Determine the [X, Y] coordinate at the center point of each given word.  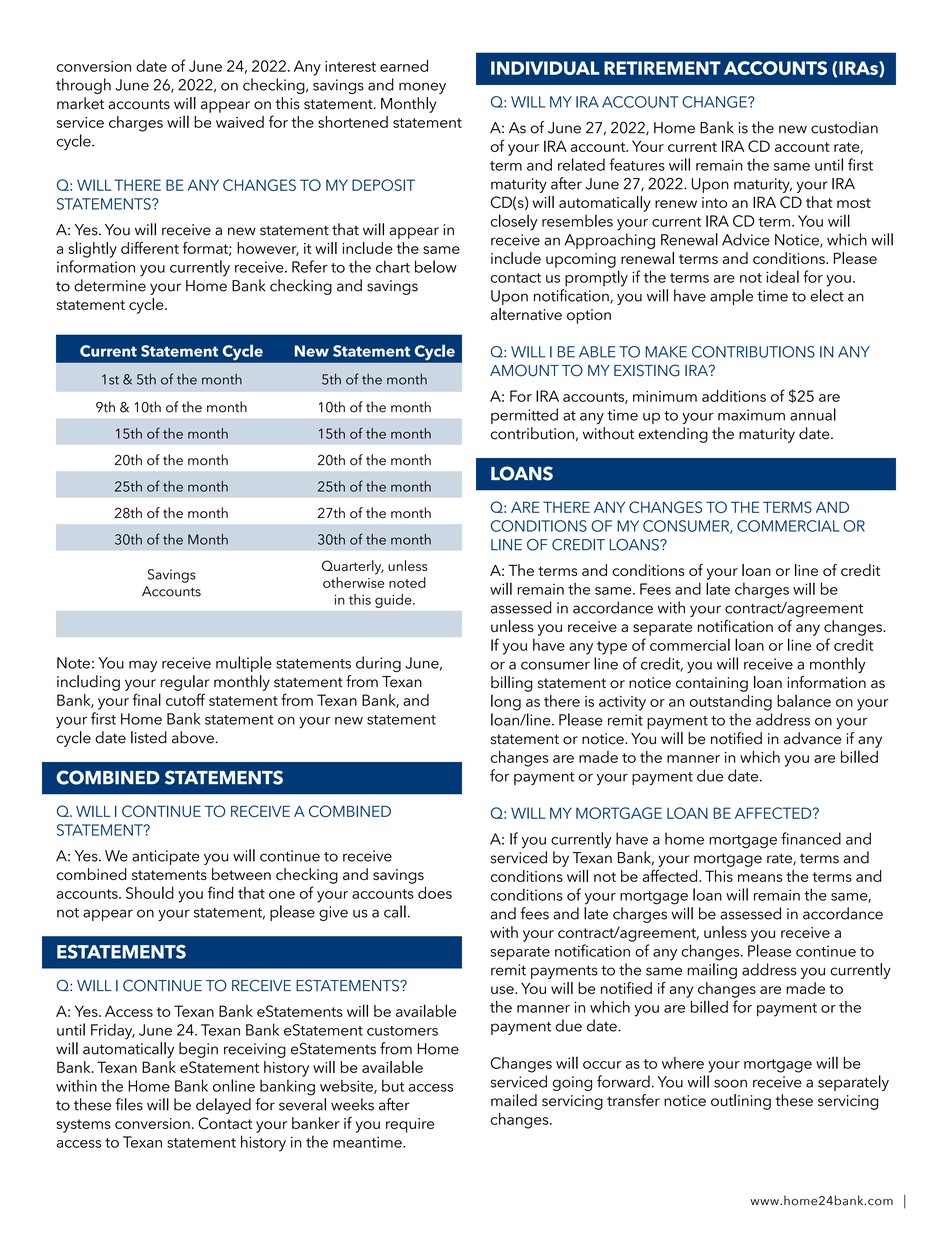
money [422, 88]
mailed [514, 1100]
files [129, 1104]
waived [240, 122]
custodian [844, 127]
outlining [741, 1102]
